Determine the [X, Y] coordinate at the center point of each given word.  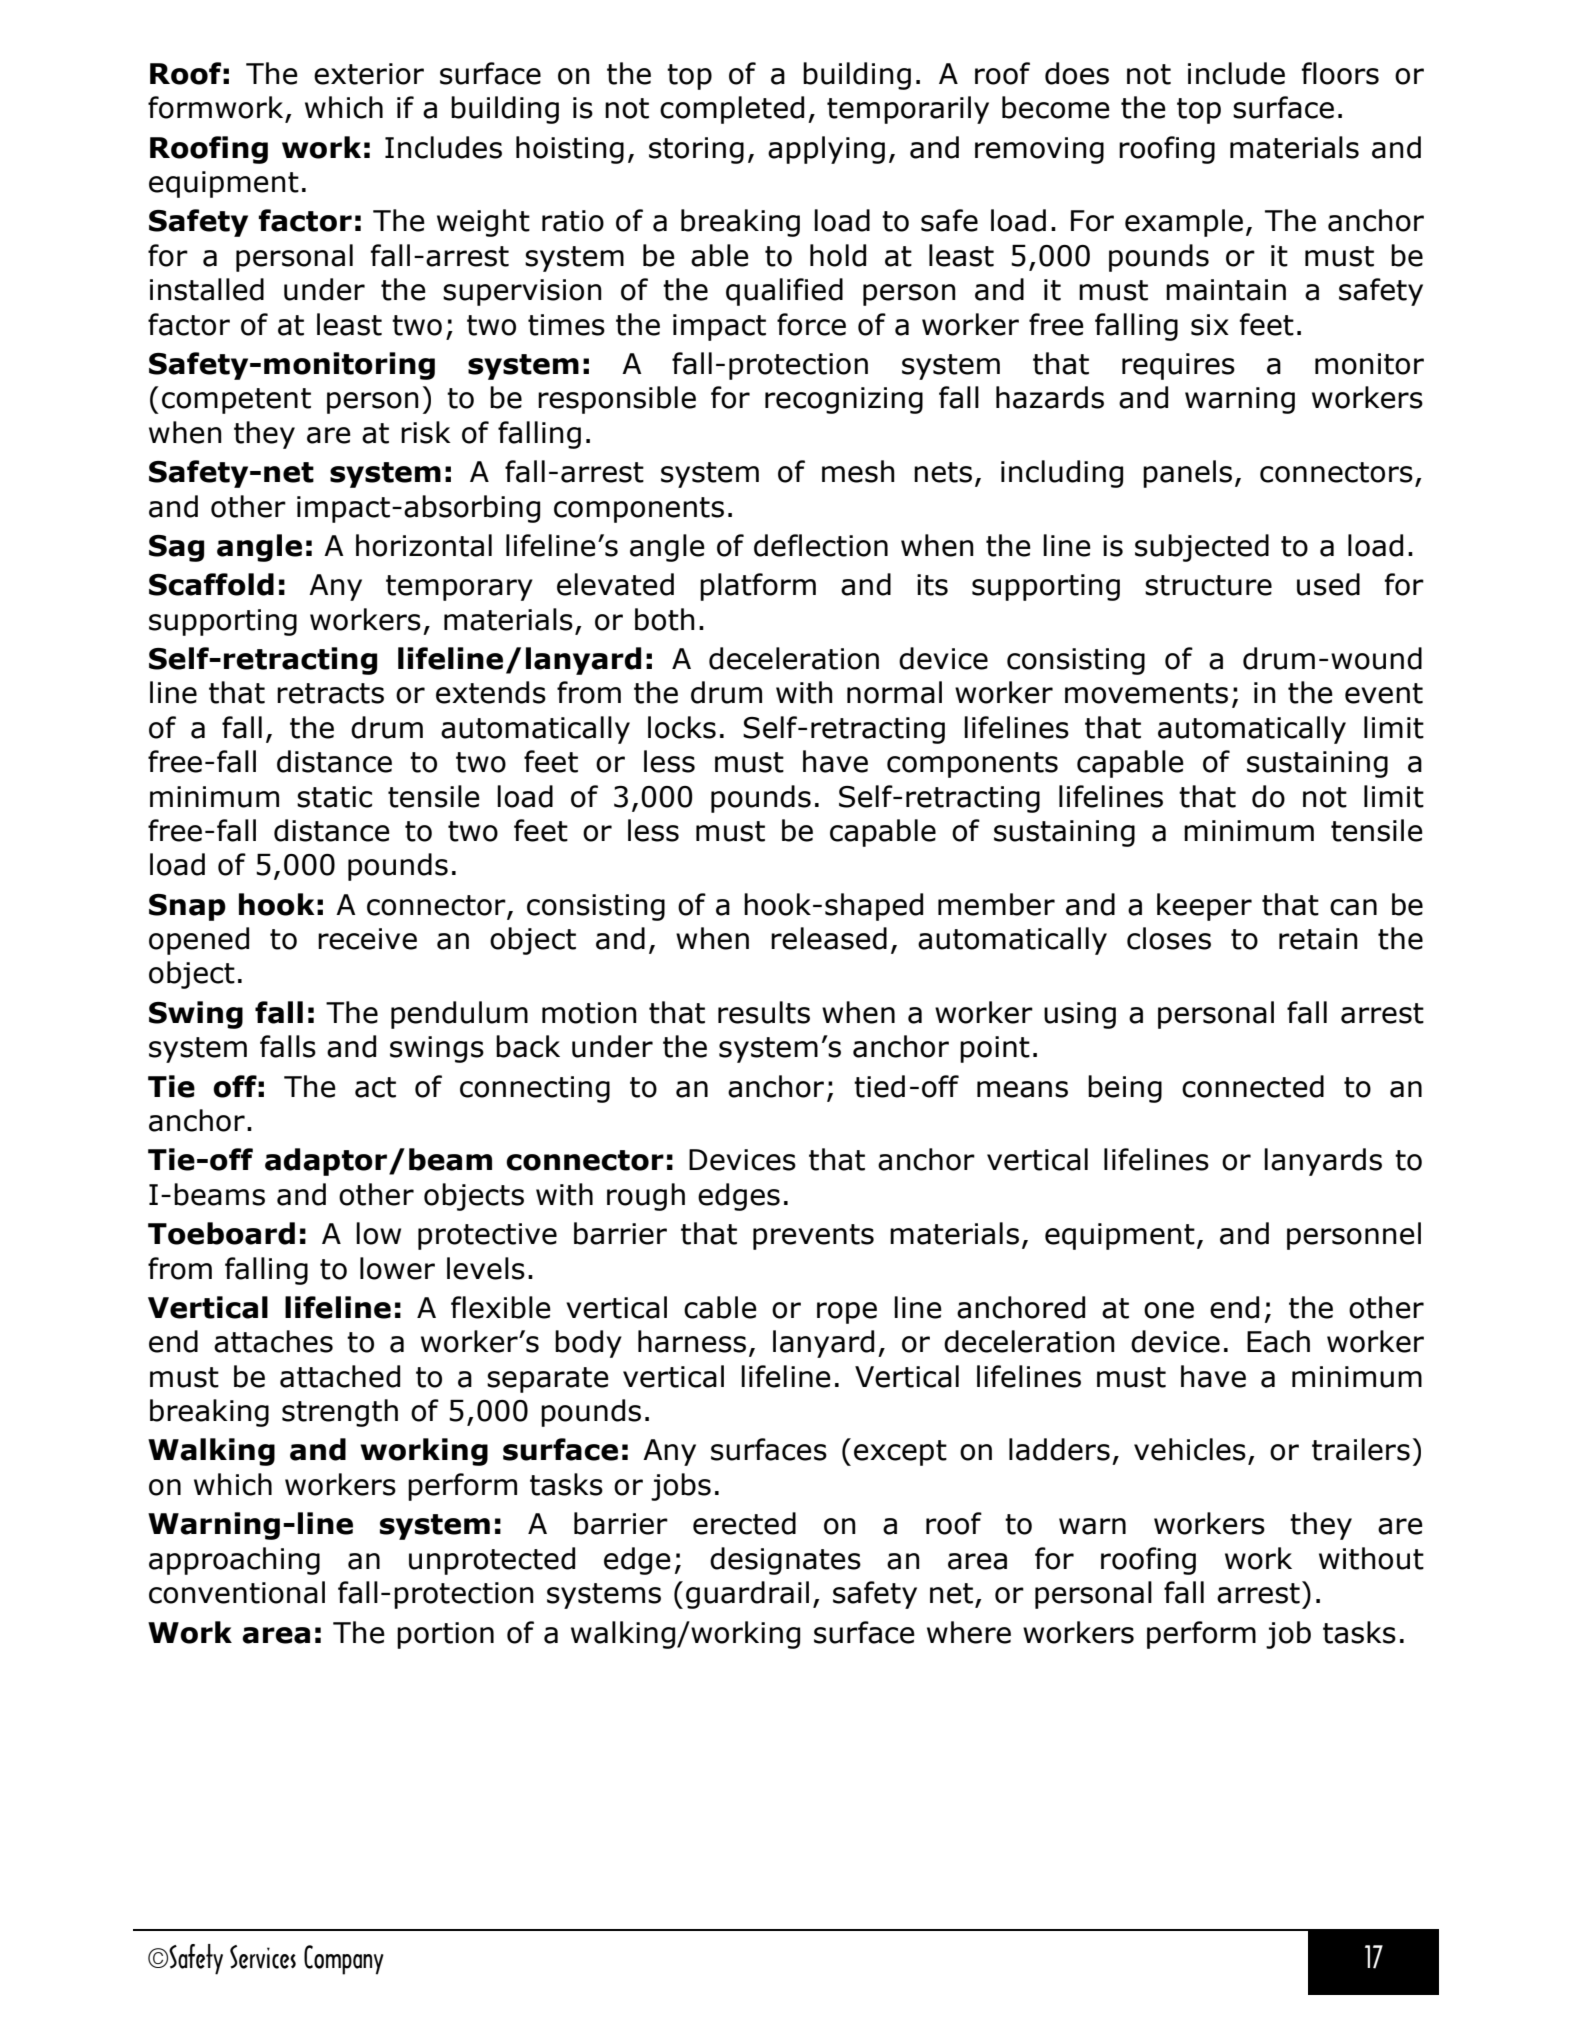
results [764, 1012]
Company [344, 1960]
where [969, 1632]
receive [367, 939]
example [1184, 223]
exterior [369, 74]
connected [1253, 1086]
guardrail [747, 1595]
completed [732, 110]
